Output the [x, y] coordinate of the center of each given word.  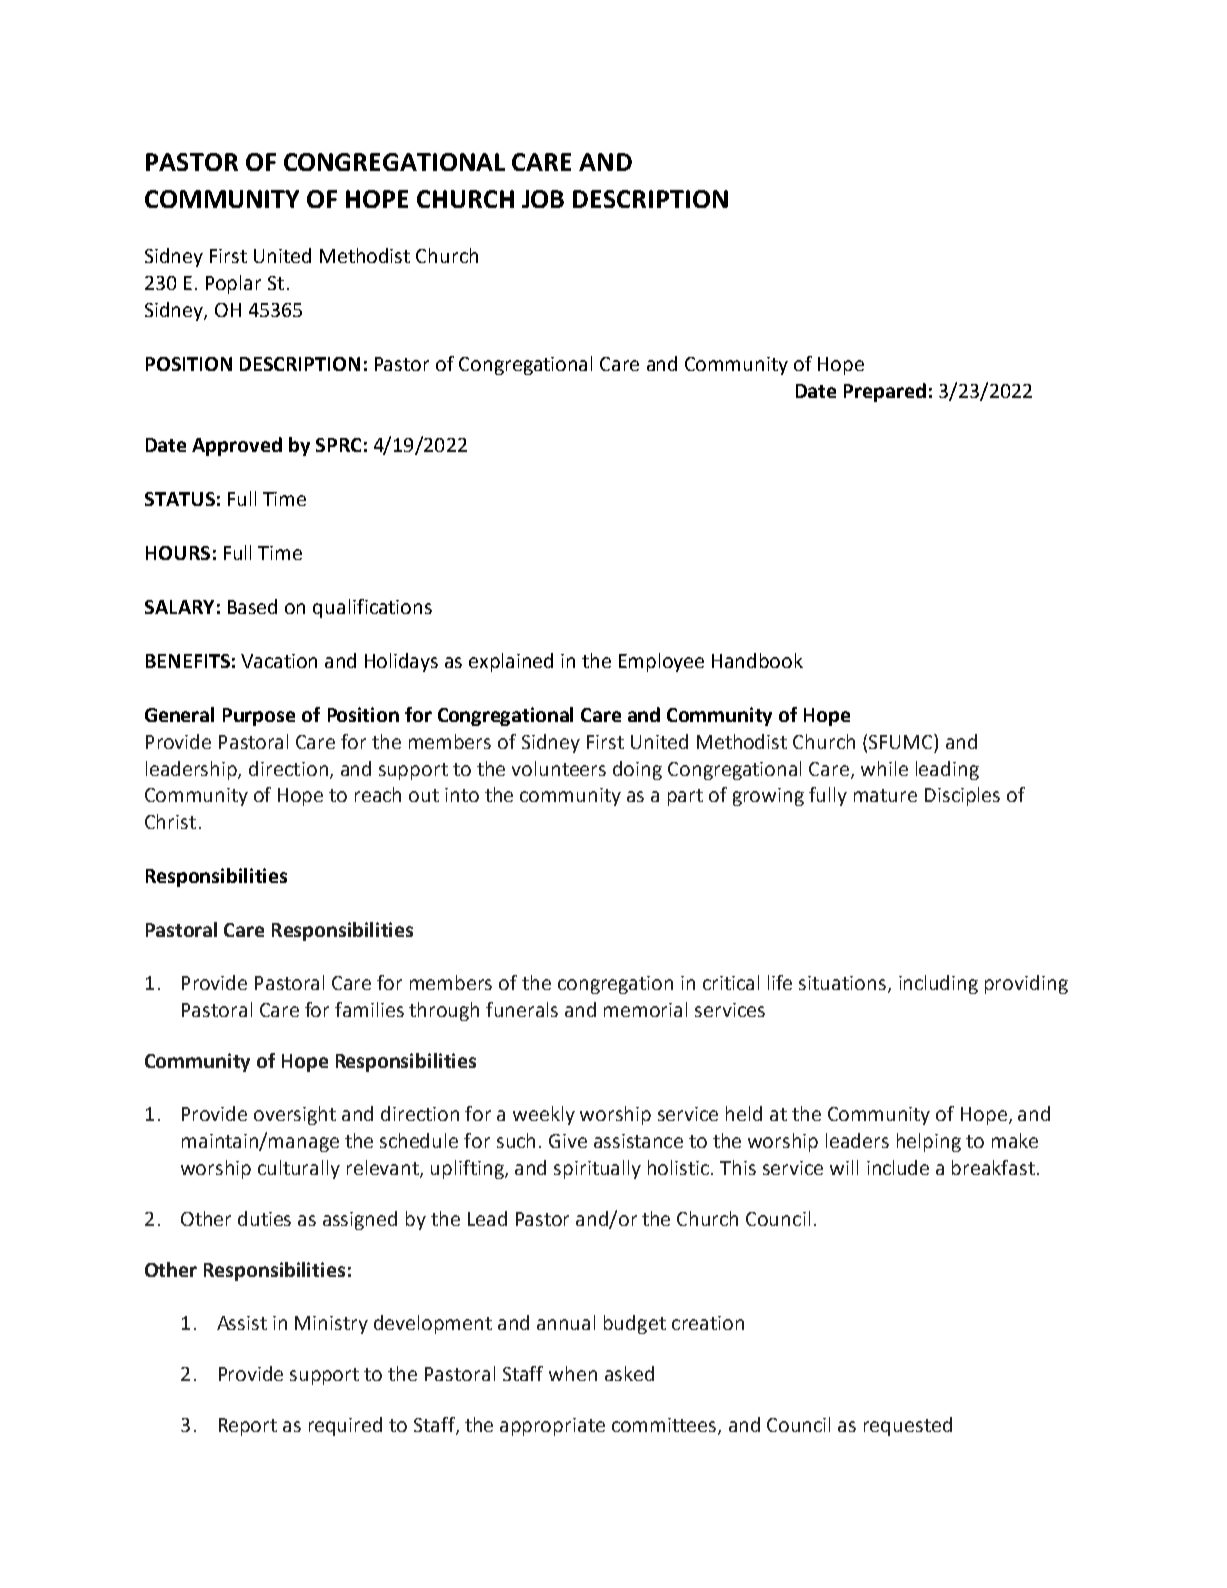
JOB [543, 199]
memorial [645, 1009]
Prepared [885, 392]
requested [908, 1426]
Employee [661, 662]
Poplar [233, 284]
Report [248, 1427]
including [938, 984]
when [573, 1373]
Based [252, 606]
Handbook [757, 660]
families [369, 1009]
